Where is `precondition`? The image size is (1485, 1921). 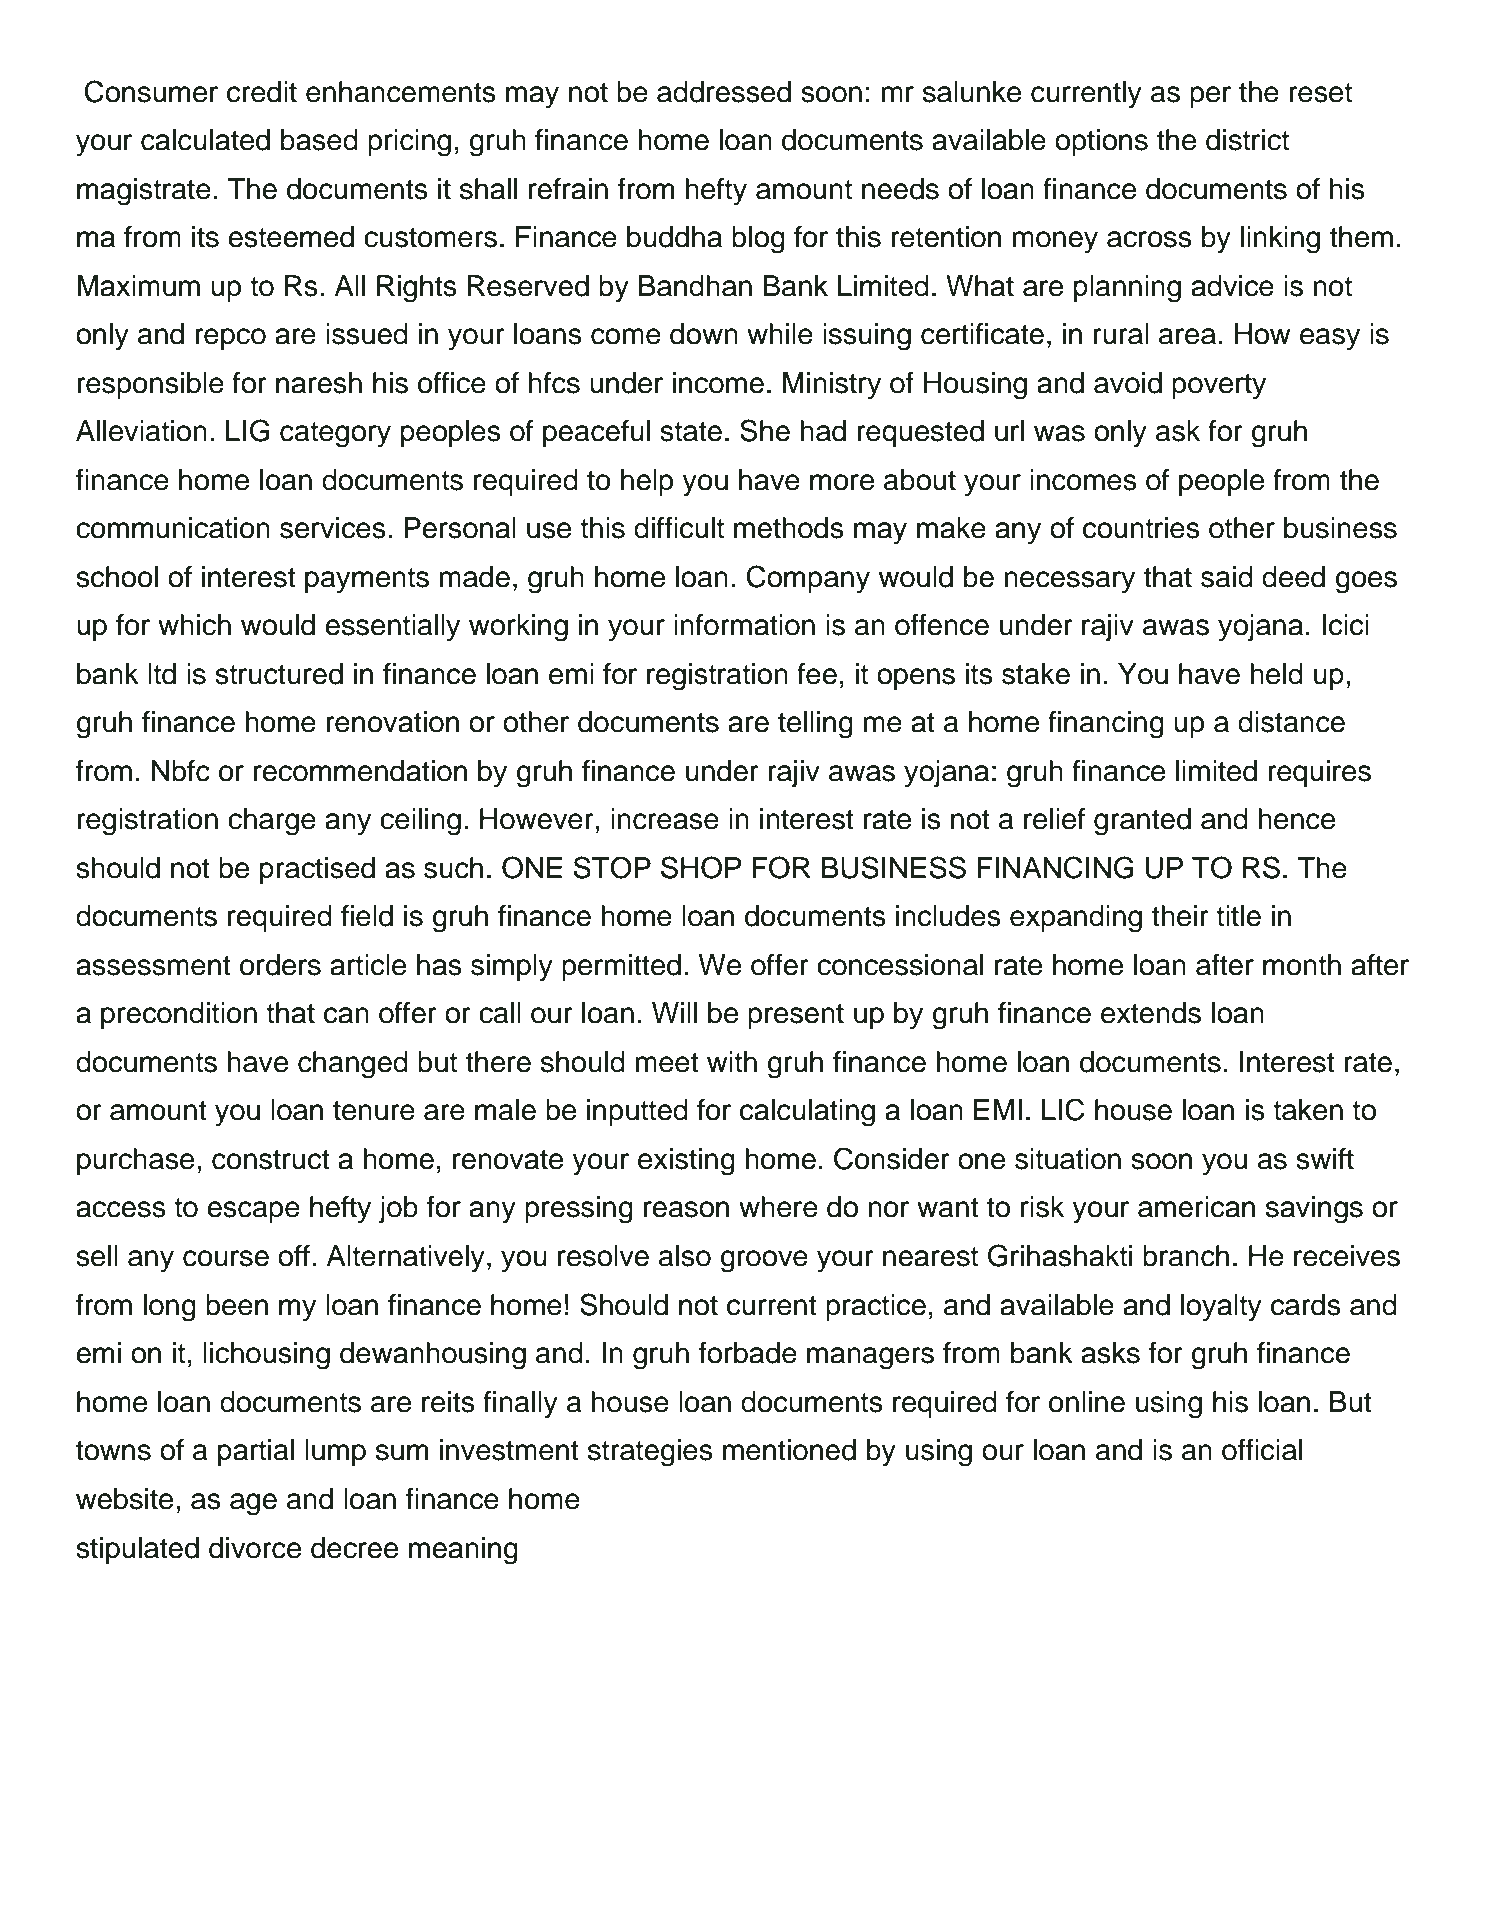 precondition is located at coordinates (179, 1015).
